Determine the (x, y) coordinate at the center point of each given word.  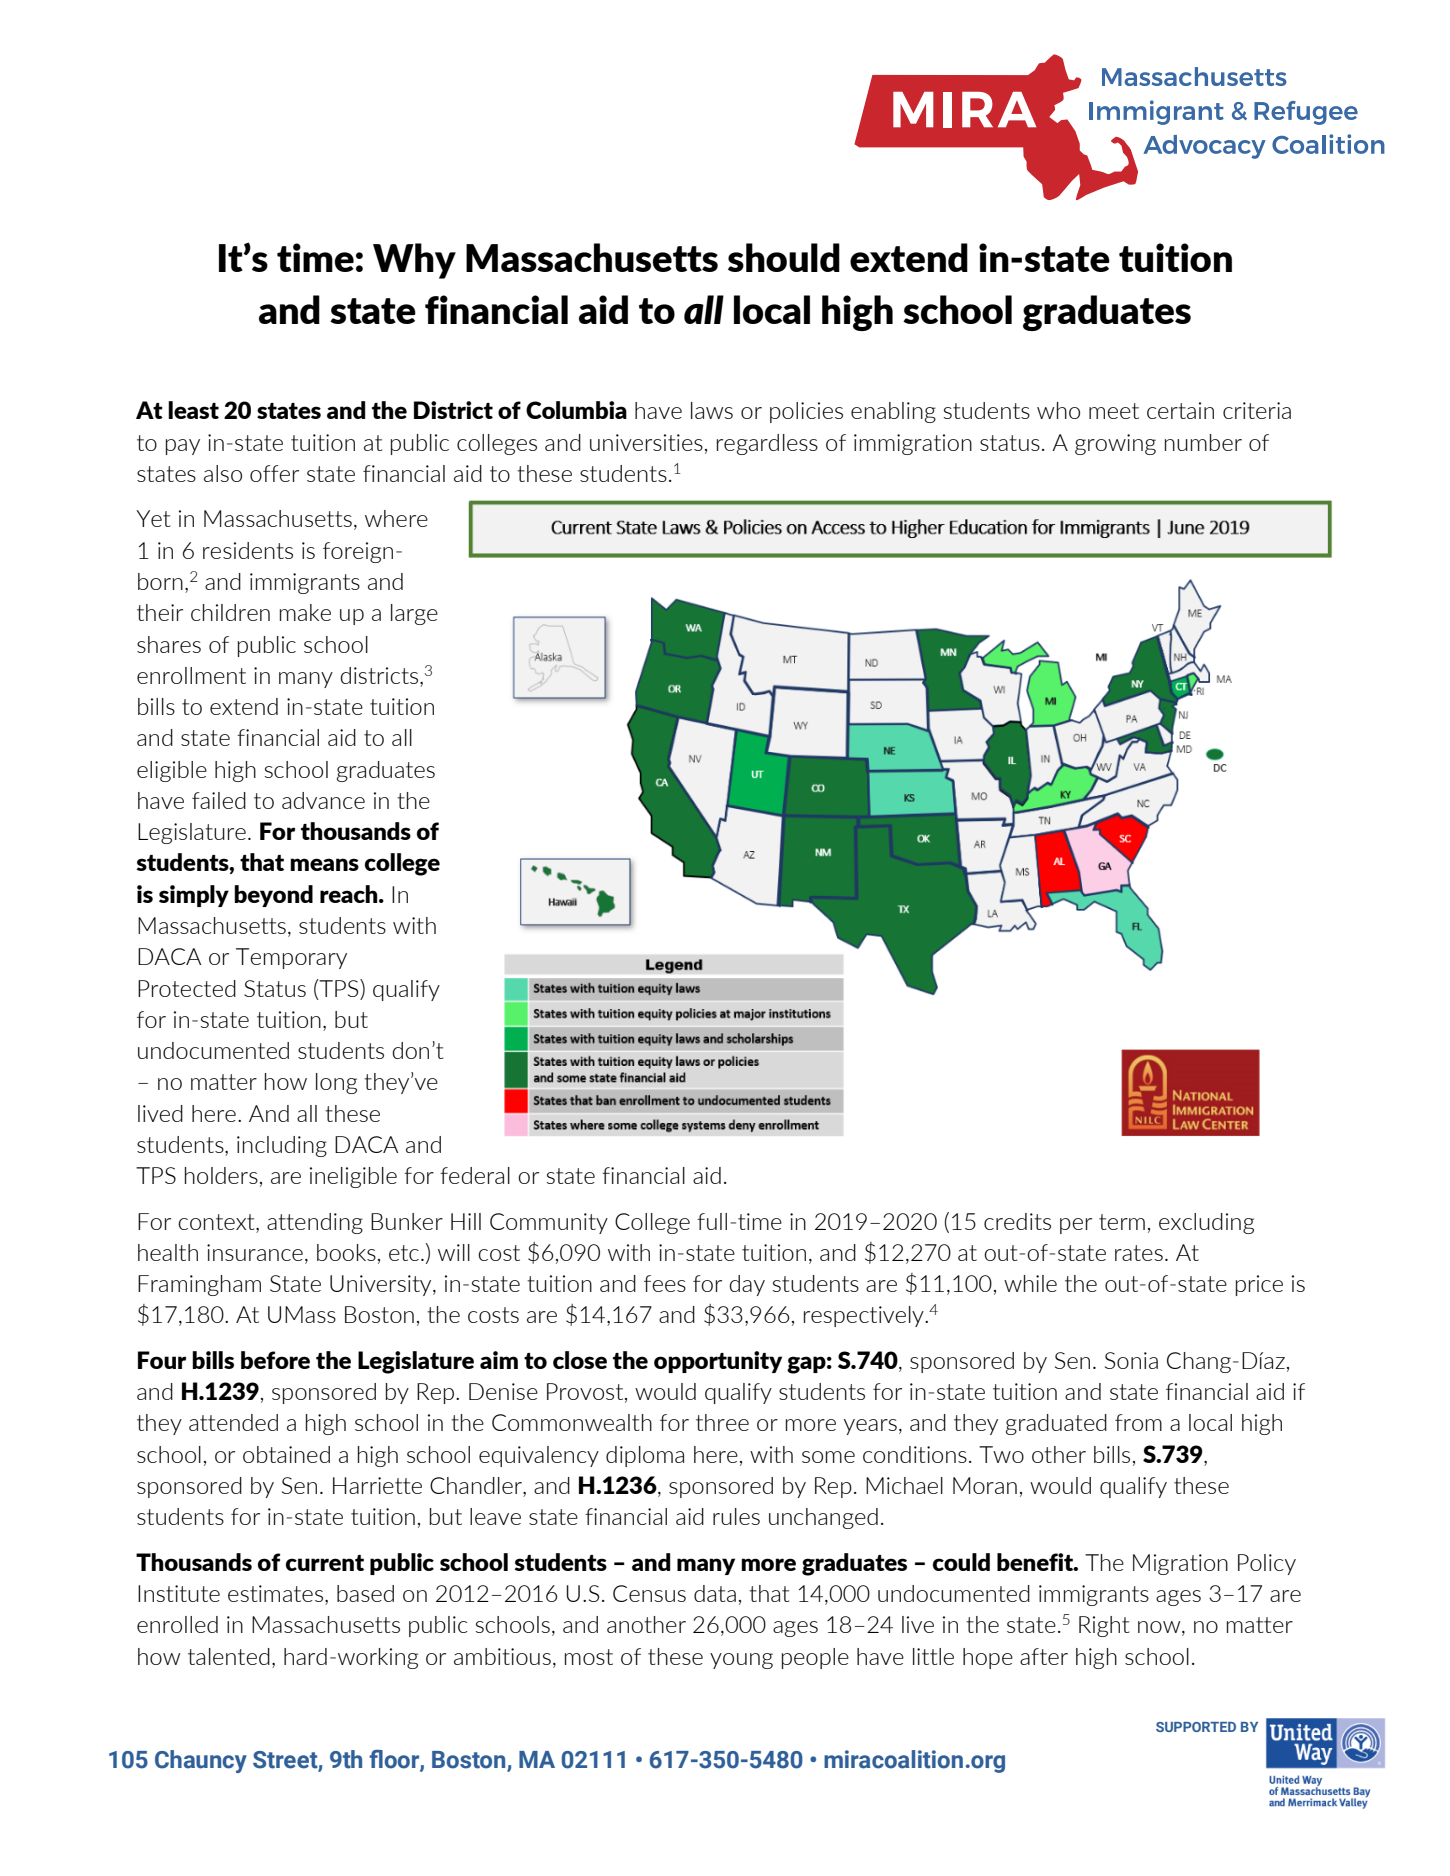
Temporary (291, 958)
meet (1114, 411)
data (715, 1593)
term (1122, 1222)
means (324, 864)
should (784, 257)
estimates (275, 1593)
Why (414, 261)
